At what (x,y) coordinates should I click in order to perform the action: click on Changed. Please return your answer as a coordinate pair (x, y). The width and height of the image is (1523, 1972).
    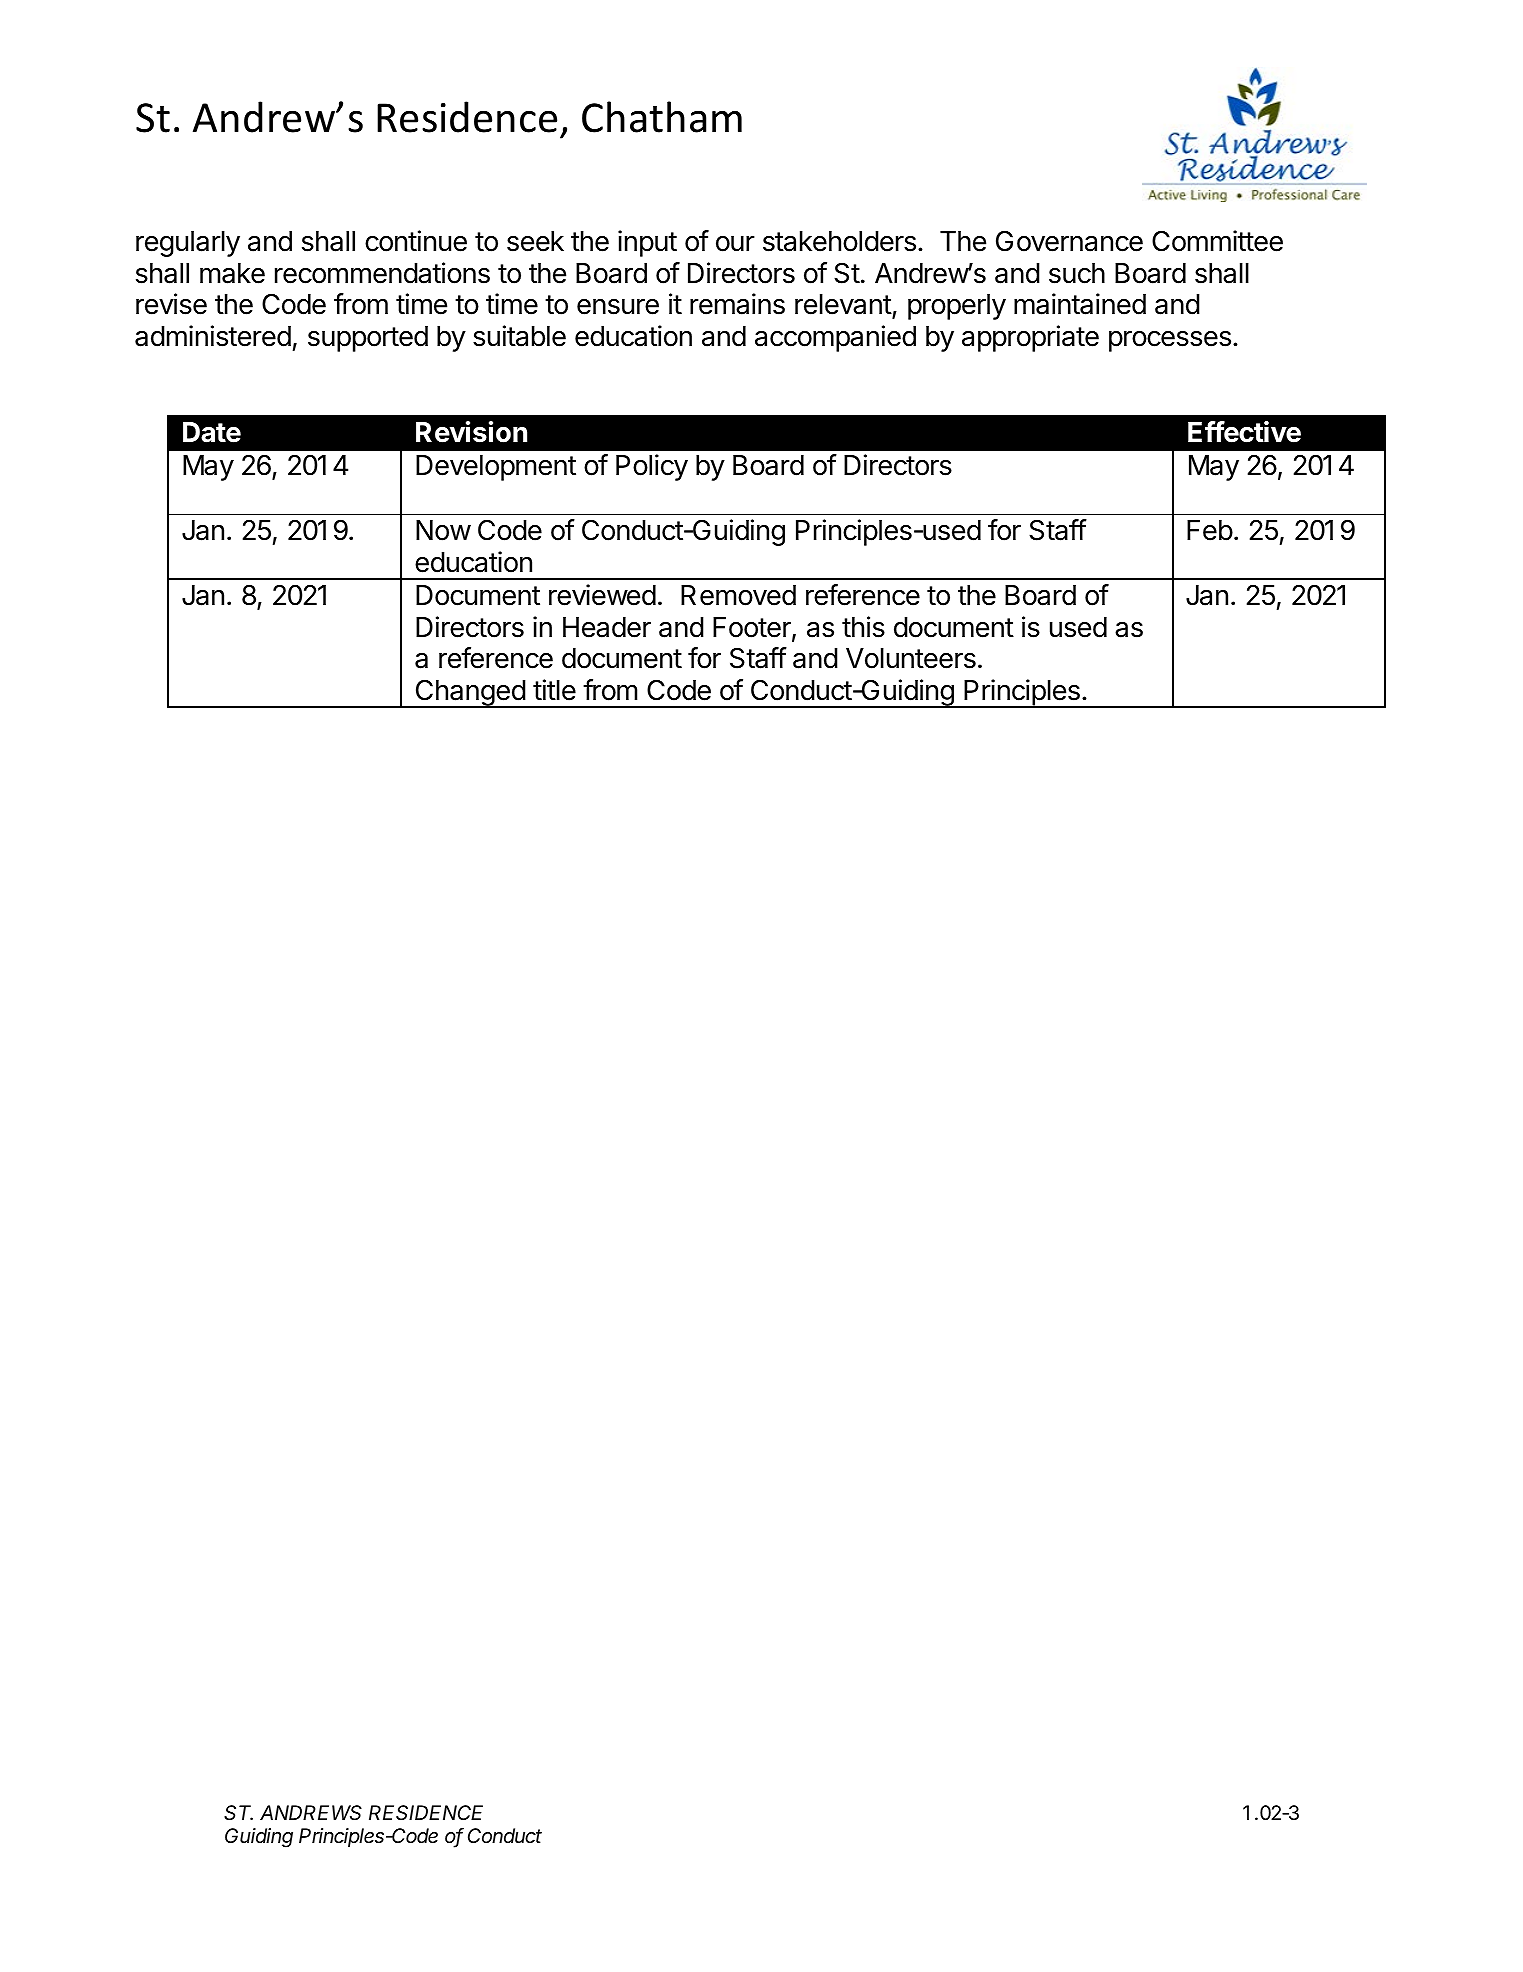
    Looking at the image, I should click on (470, 693).
